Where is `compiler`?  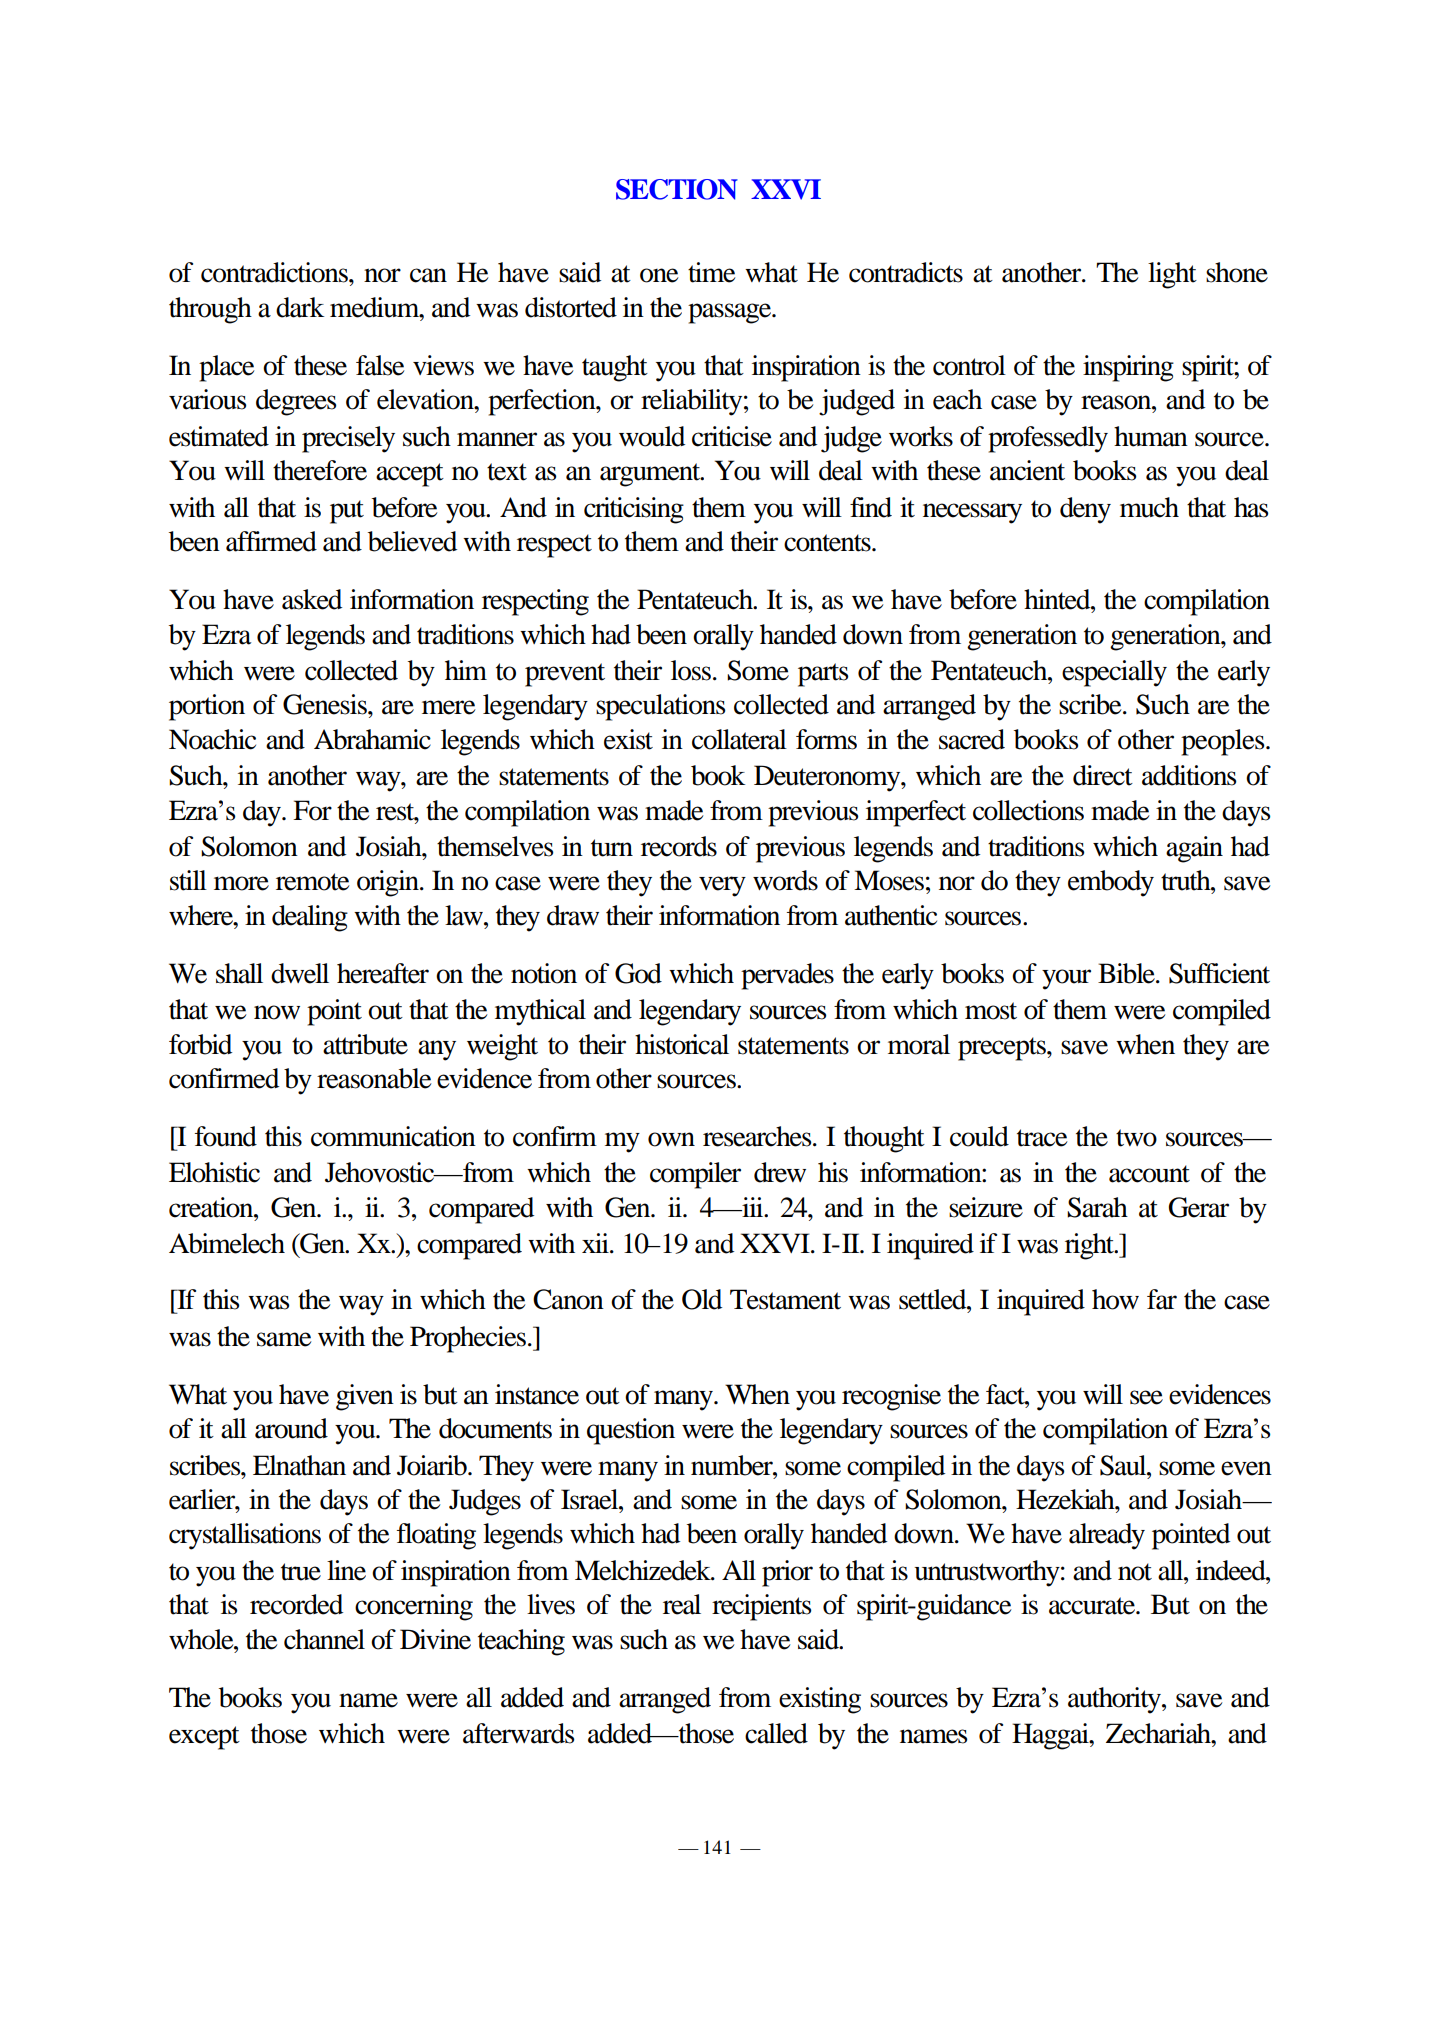 compiler is located at coordinates (695, 1175).
